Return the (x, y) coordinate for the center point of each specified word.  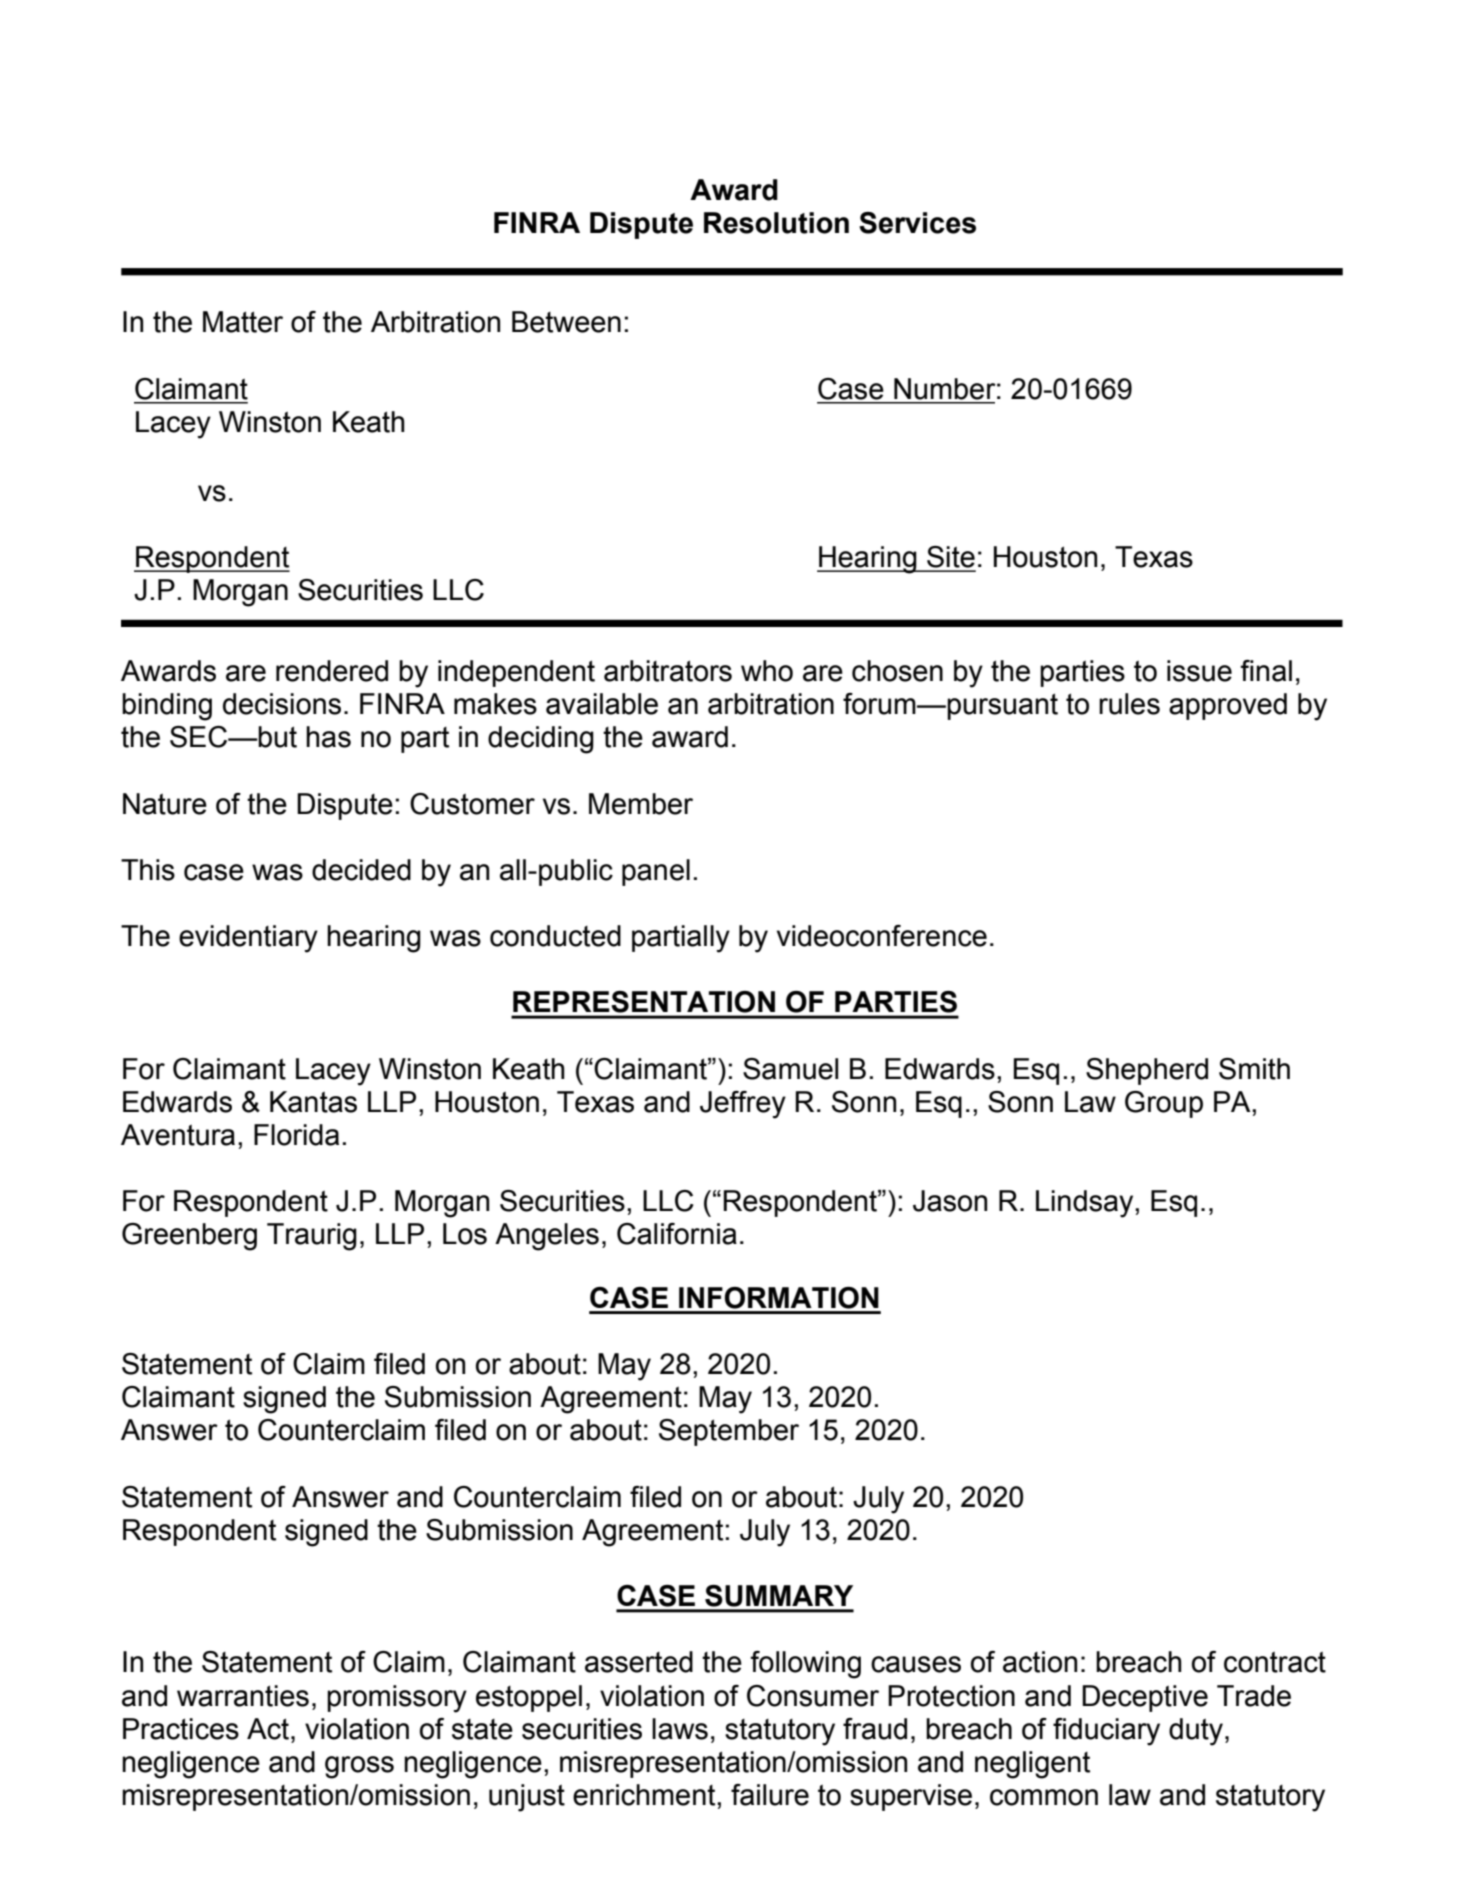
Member (641, 804)
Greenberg (189, 1237)
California (677, 1234)
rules (1129, 704)
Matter (243, 322)
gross (359, 1767)
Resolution (776, 223)
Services (917, 223)
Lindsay (1086, 1204)
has (328, 737)
